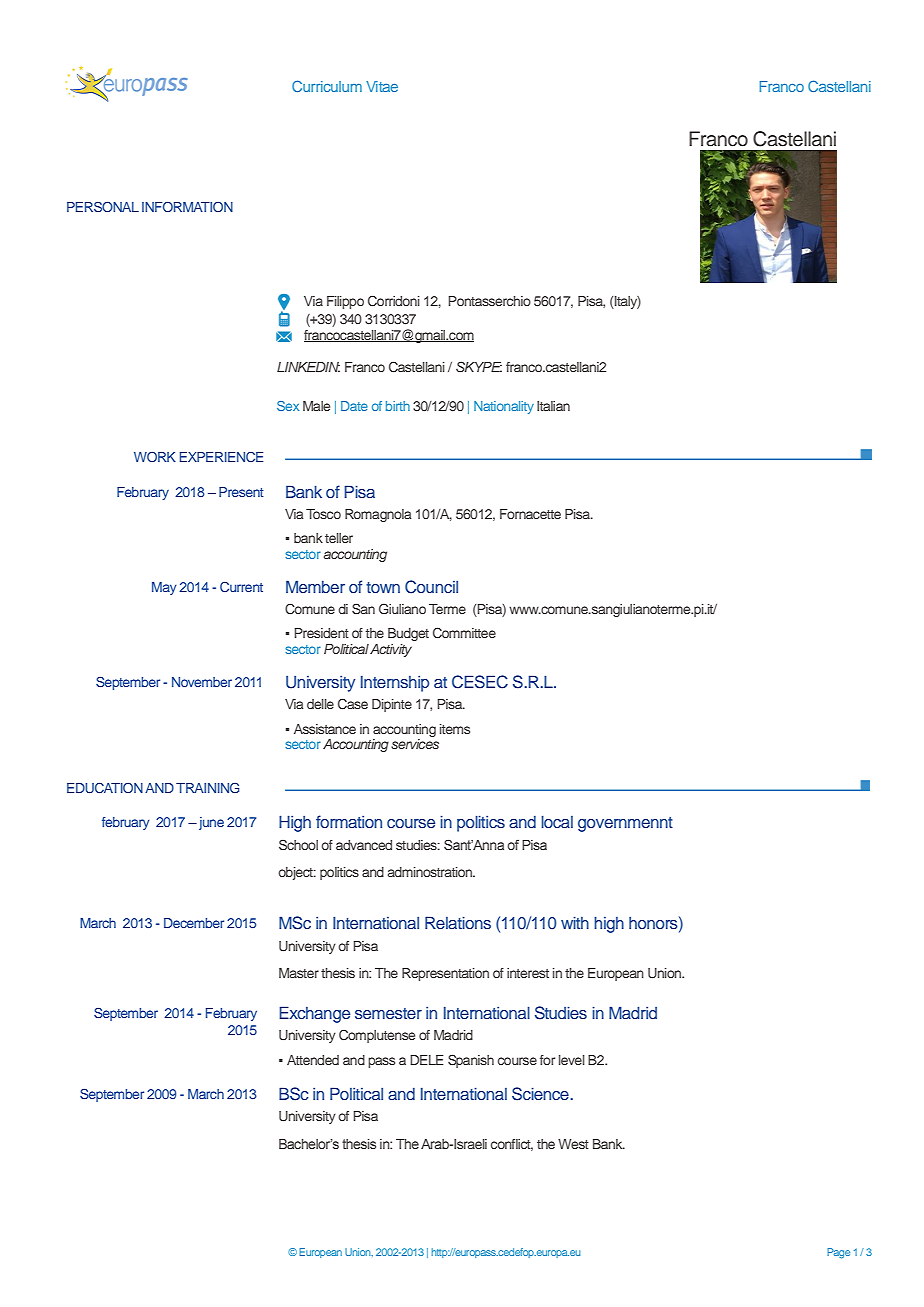 This screenshot has width=924, height=1307. I want to click on Attended, so click(313, 1060).
